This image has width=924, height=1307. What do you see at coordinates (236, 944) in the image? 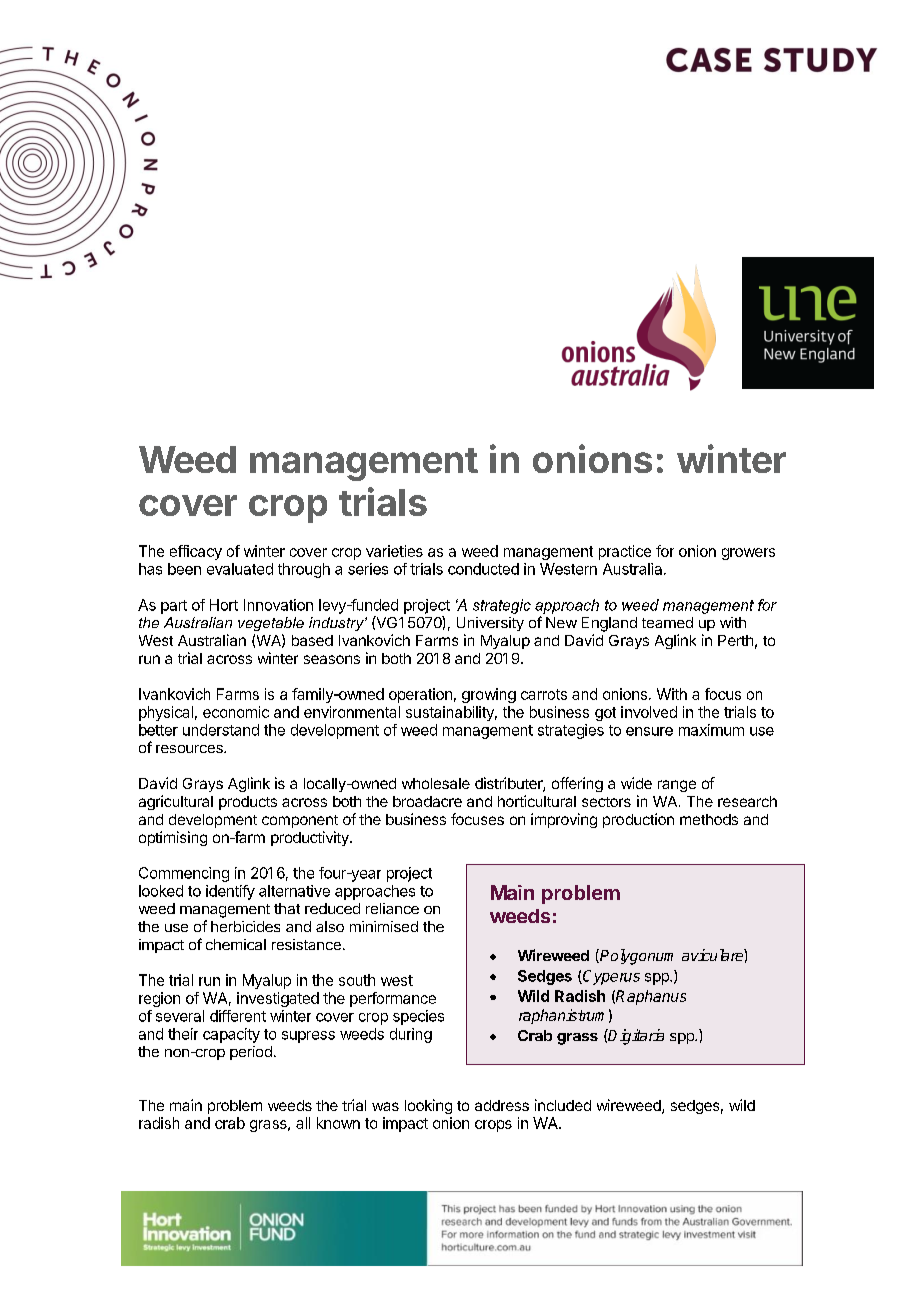
I see `chemical` at bounding box center [236, 944].
